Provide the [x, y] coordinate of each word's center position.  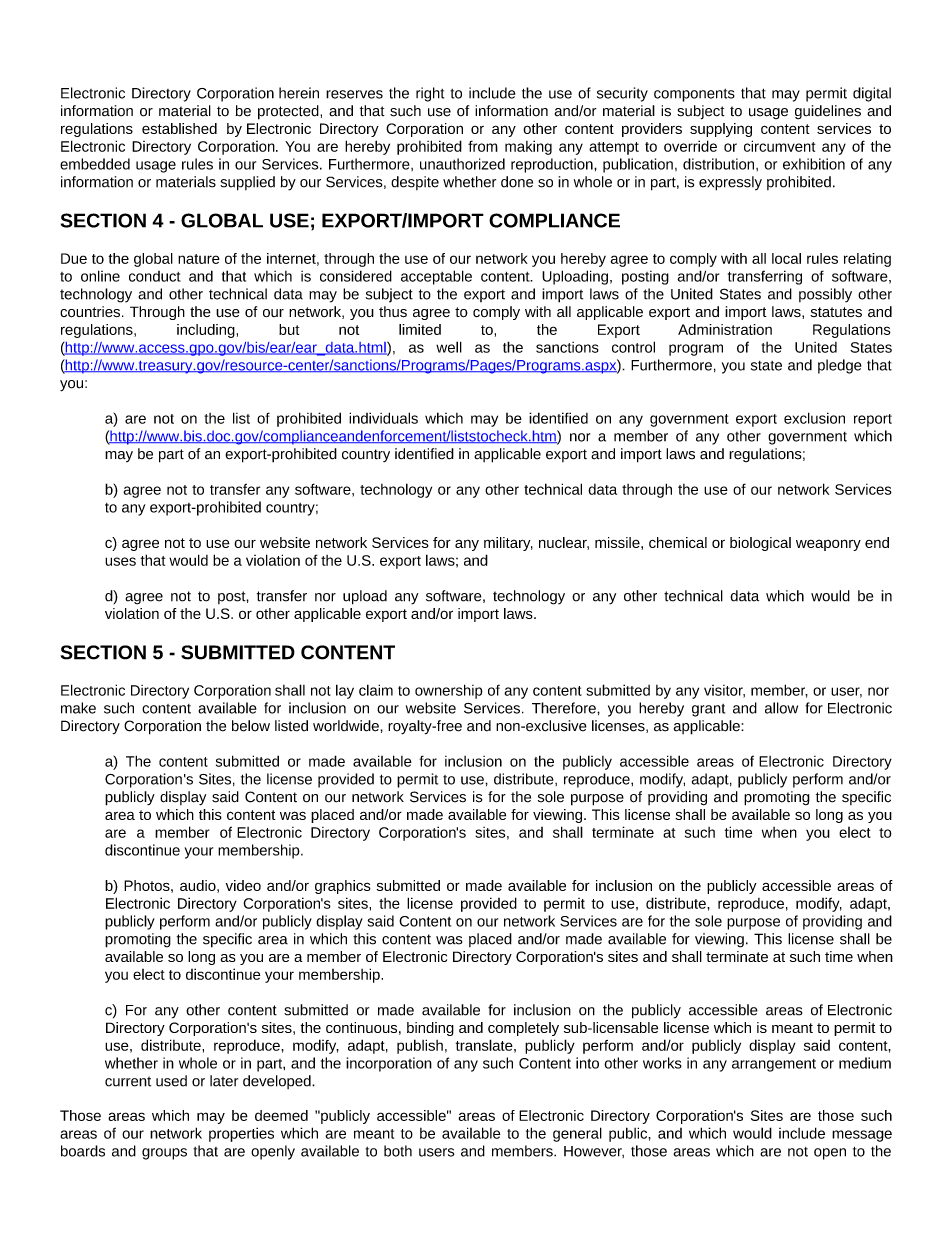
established [179, 128]
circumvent [779, 146]
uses [120, 561]
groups [164, 1154]
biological [760, 544]
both [398, 1151]
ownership [449, 691]
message [862, 1136]
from [483, 146]
